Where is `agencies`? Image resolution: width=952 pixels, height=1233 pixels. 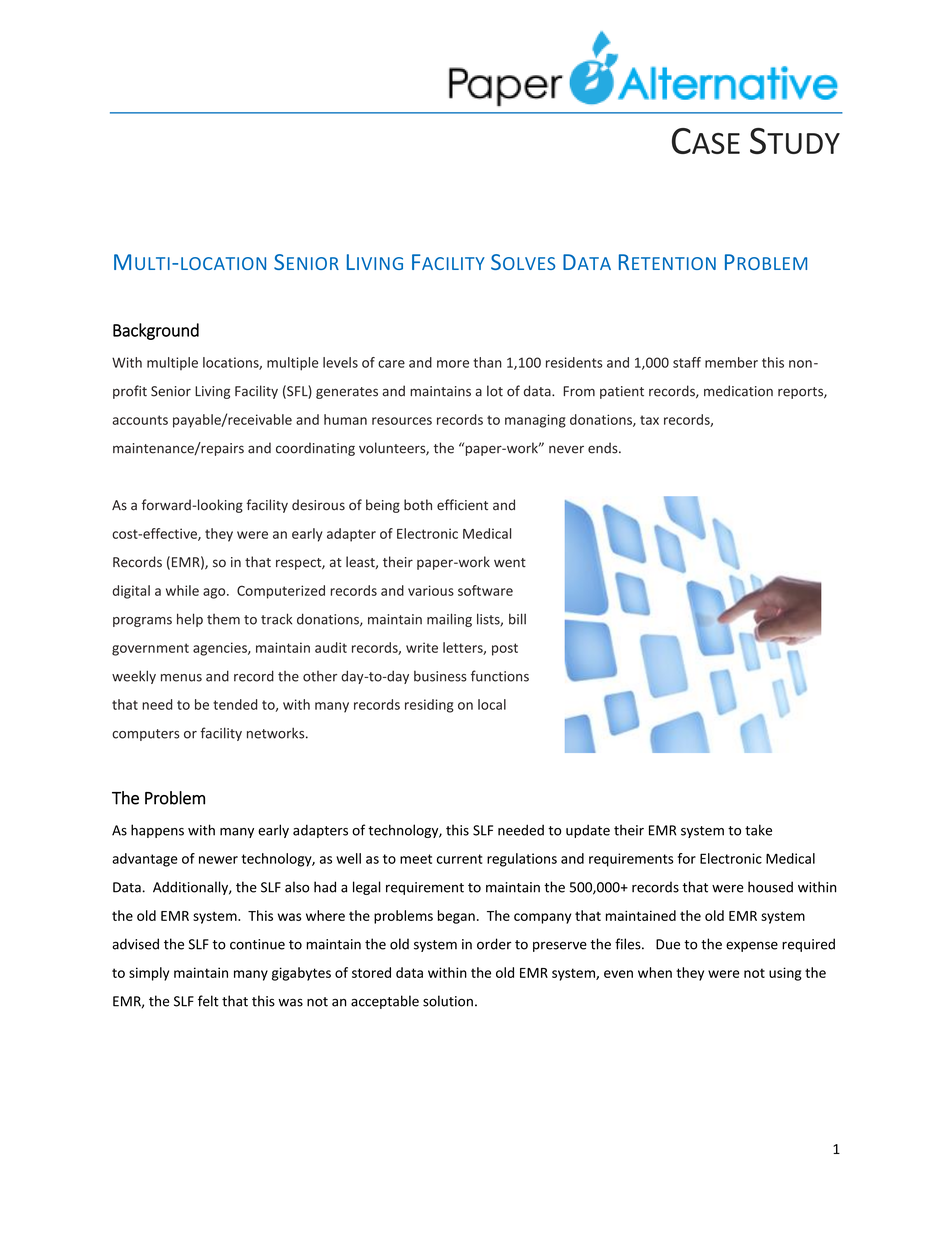 agencies is located at coordinates (221, 649).
